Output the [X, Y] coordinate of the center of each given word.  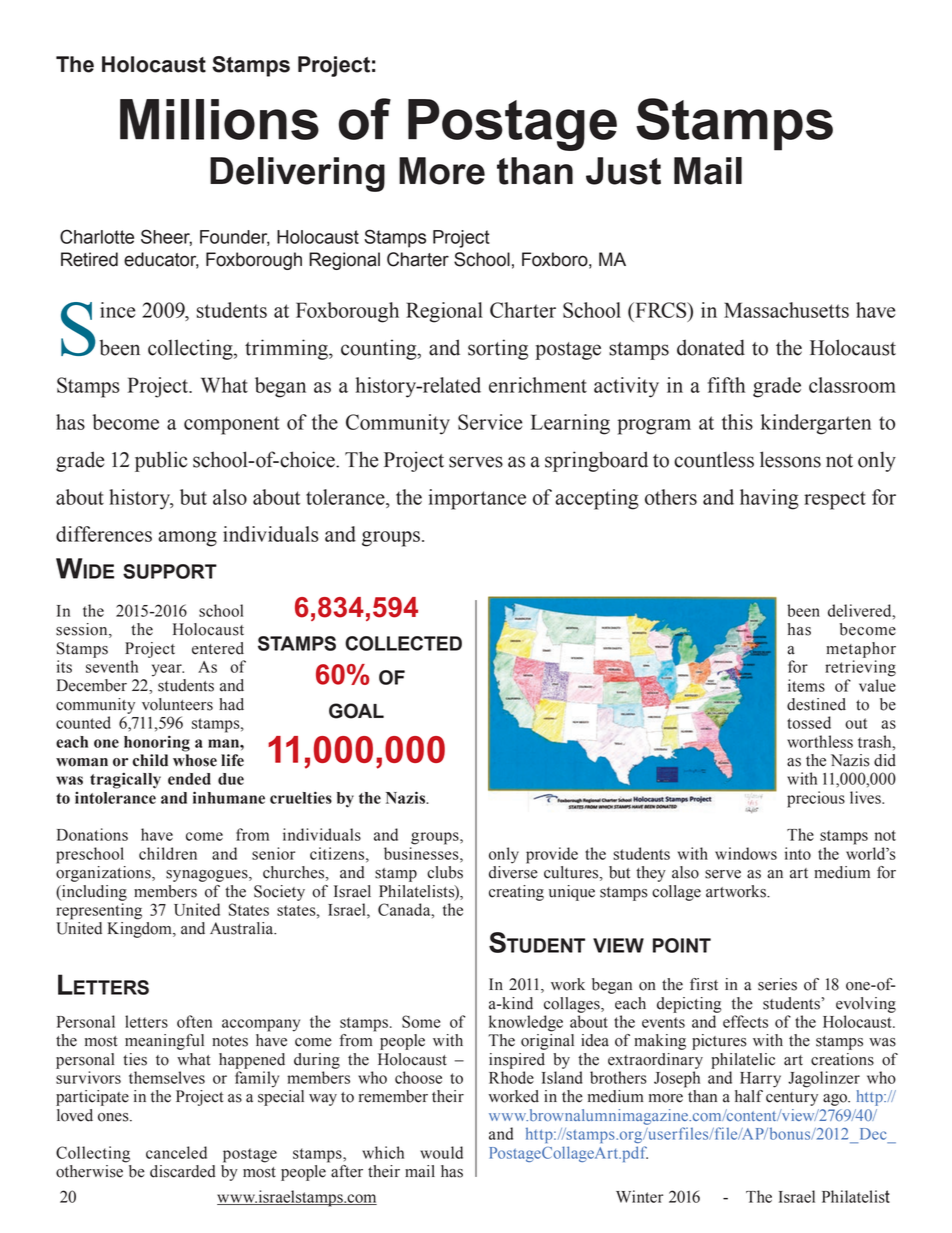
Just [623, 171]
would [441, 1152]
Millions [219, 119]
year [168, 670]
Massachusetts [786, 310]
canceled [176, 1152]
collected [403, 643]
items [806, 685]
